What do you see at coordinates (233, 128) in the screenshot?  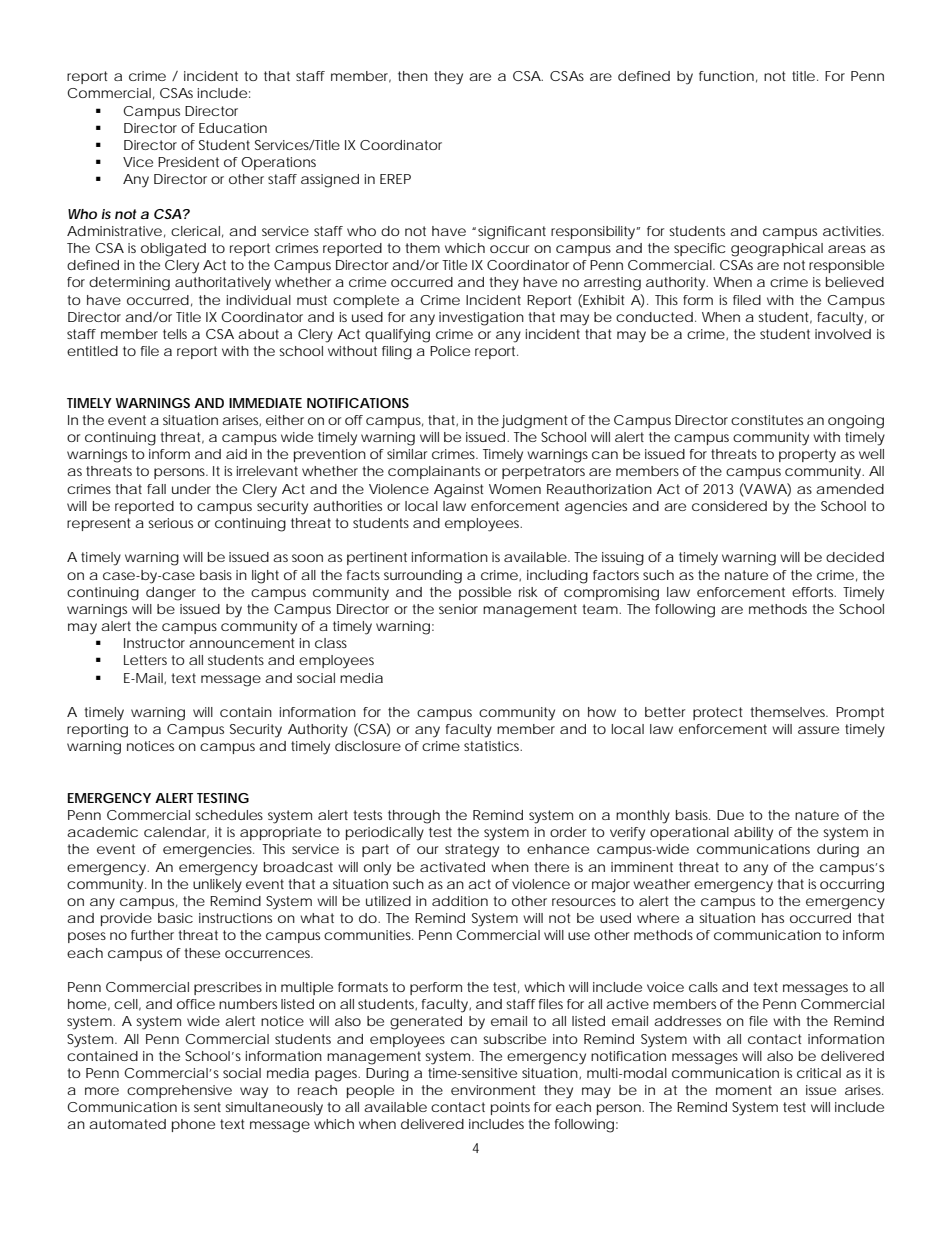 I see `Education` at bounding box center [233, 128].
